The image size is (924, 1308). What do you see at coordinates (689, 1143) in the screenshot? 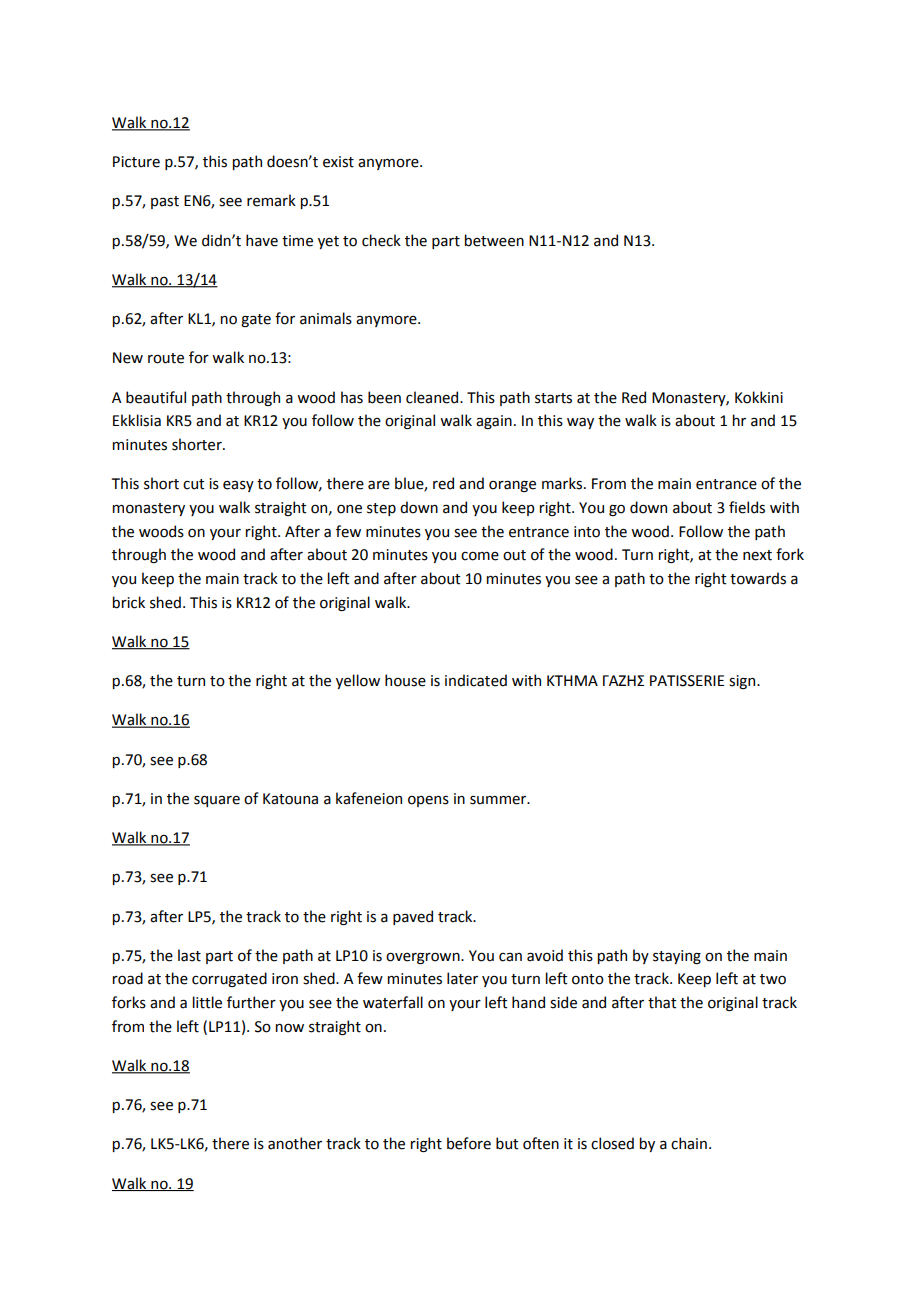
I see `chain` at bounding box center [689, 1143].
